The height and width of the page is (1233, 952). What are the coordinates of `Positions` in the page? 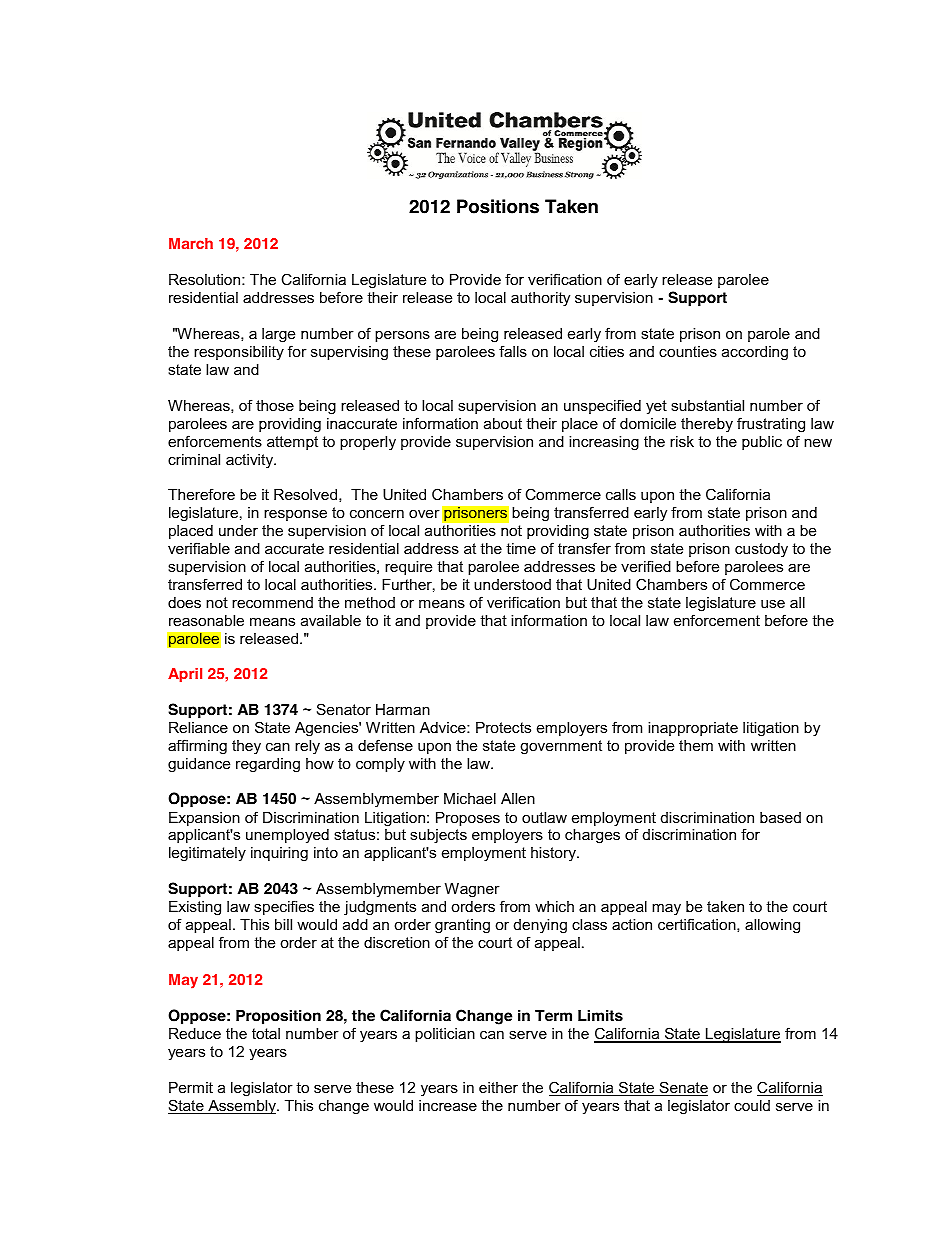 It's located at (498, 206).
